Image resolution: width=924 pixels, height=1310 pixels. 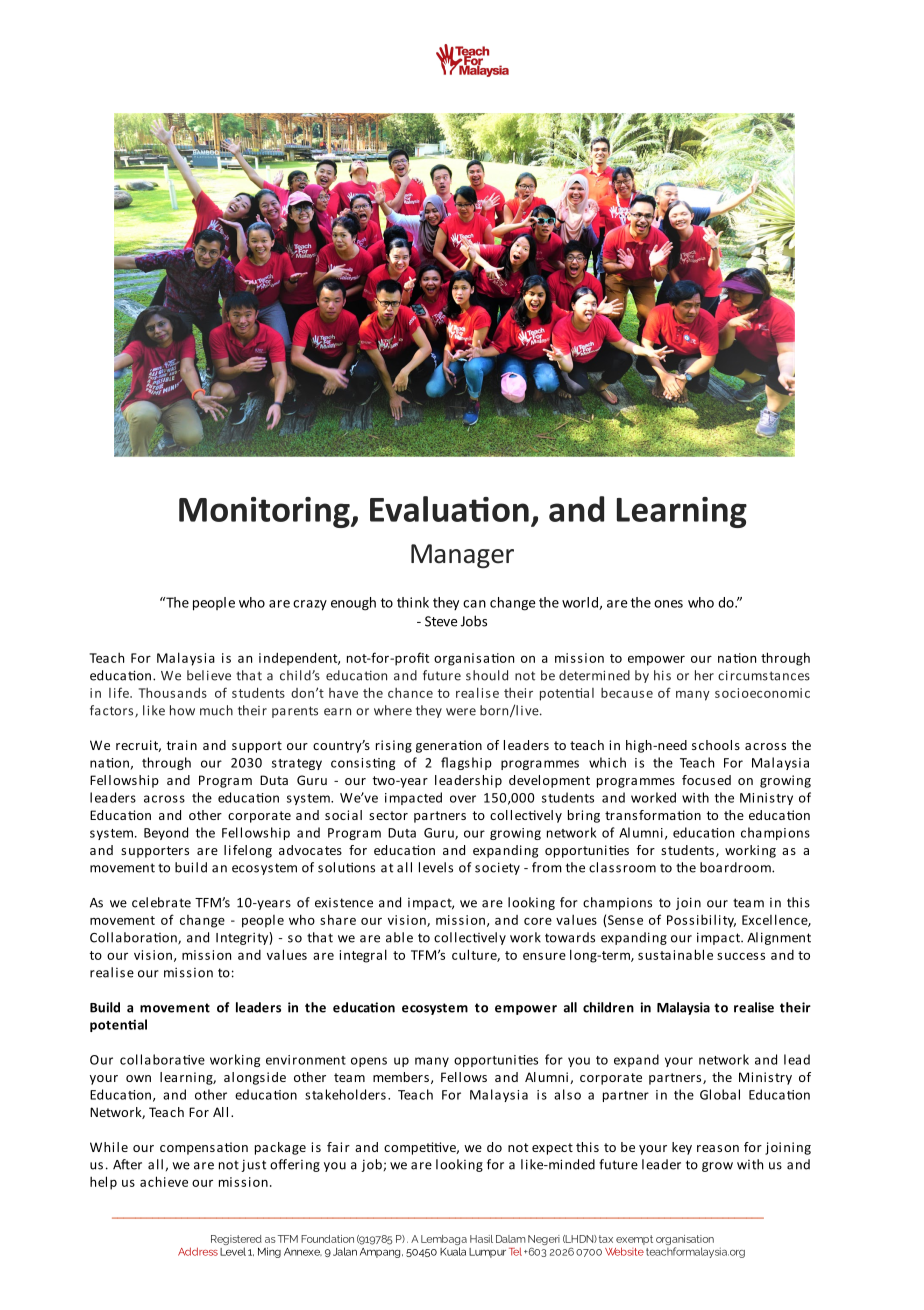 What do you see at coordinates (182, 710) in the screenshot?
I see `how` at bounding box center [182, 710].
